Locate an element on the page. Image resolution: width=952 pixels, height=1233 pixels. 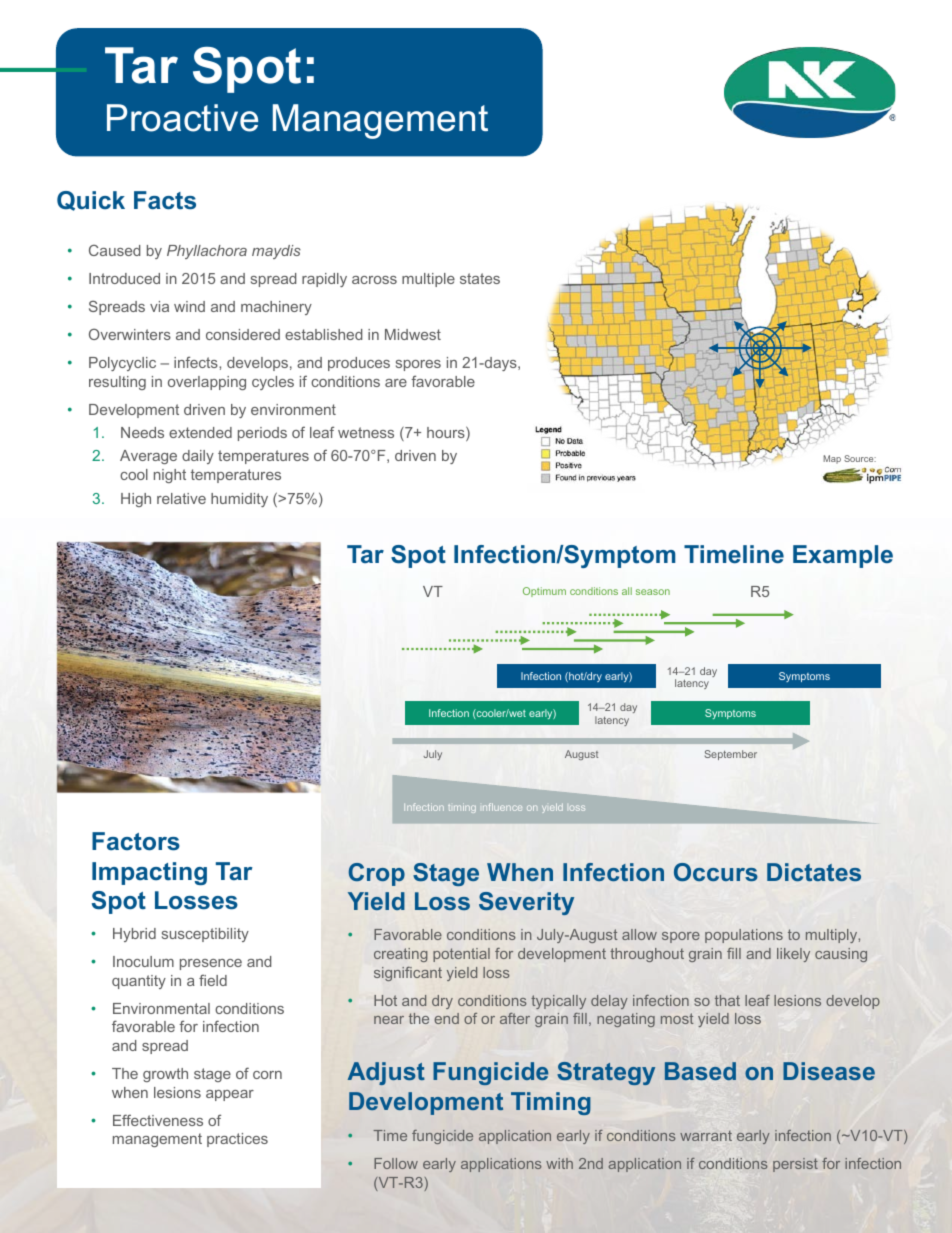
Factors is located at coordinates (136, 841).
